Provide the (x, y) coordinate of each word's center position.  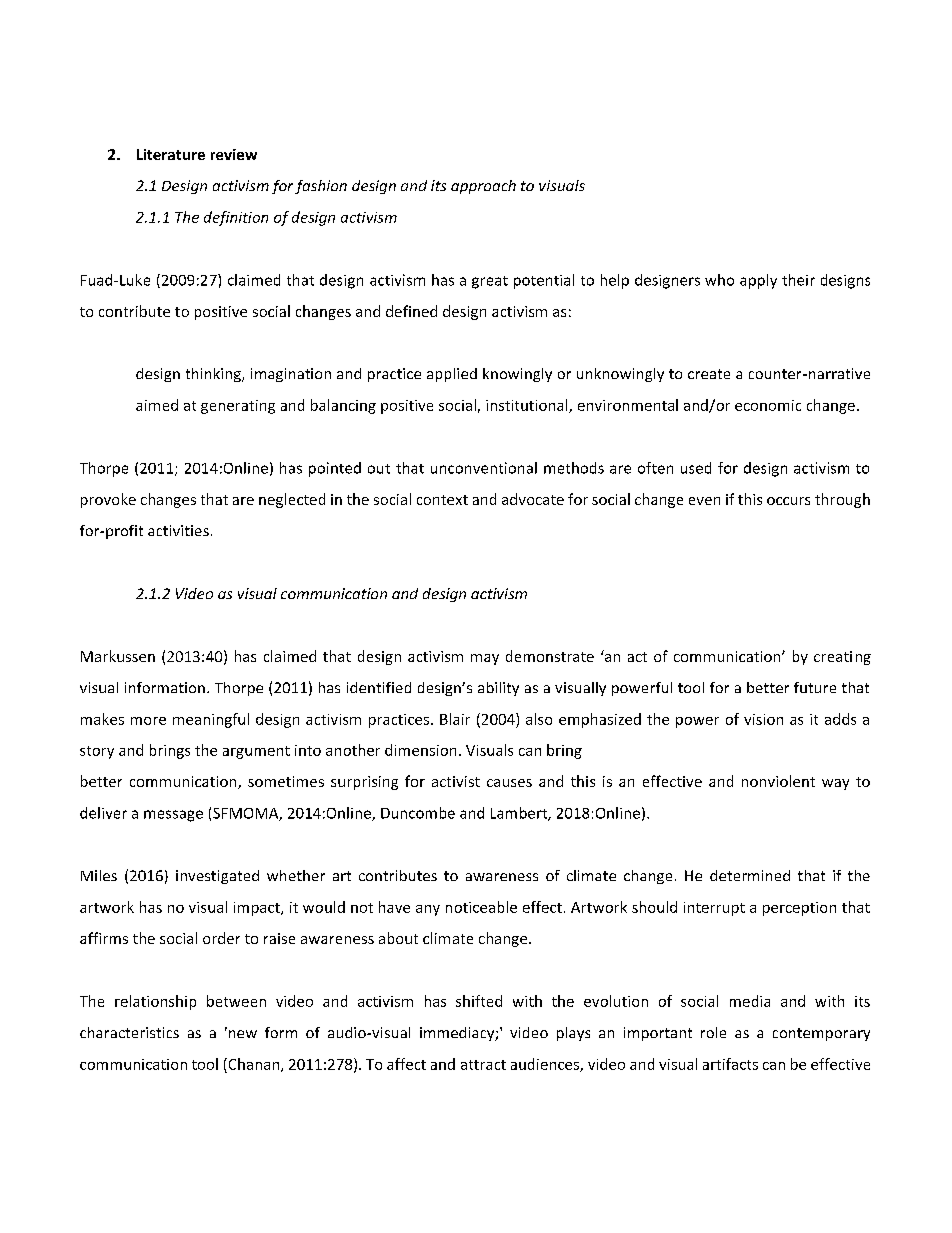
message (173, 816)
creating (842, 658)
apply (758, 281)
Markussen (118, 656)
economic (768, 405)
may (485, 659)
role (713, 1032)
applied (452, 375)
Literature (171, 154)
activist (456, 781)
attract (483, 1065)
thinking (214, 375)
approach (483, 187)
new (241, 1033)
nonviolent (778, 781)
